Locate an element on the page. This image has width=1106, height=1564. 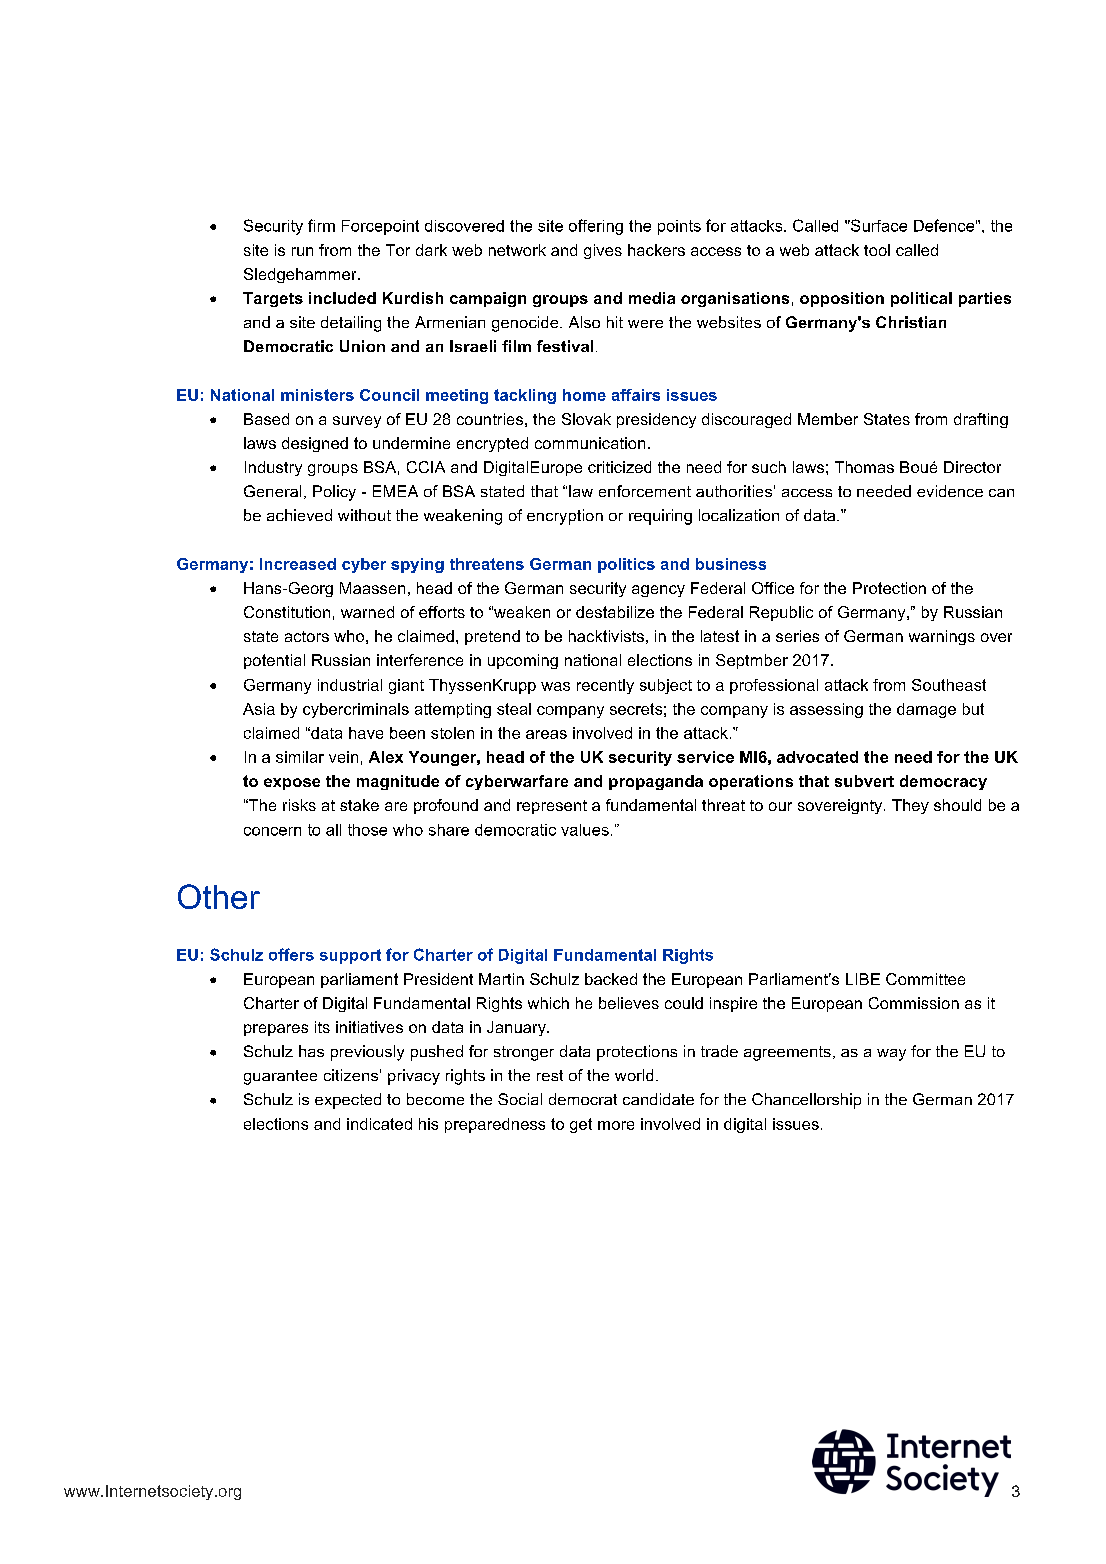
gives is located at coordinates (603, 251).
